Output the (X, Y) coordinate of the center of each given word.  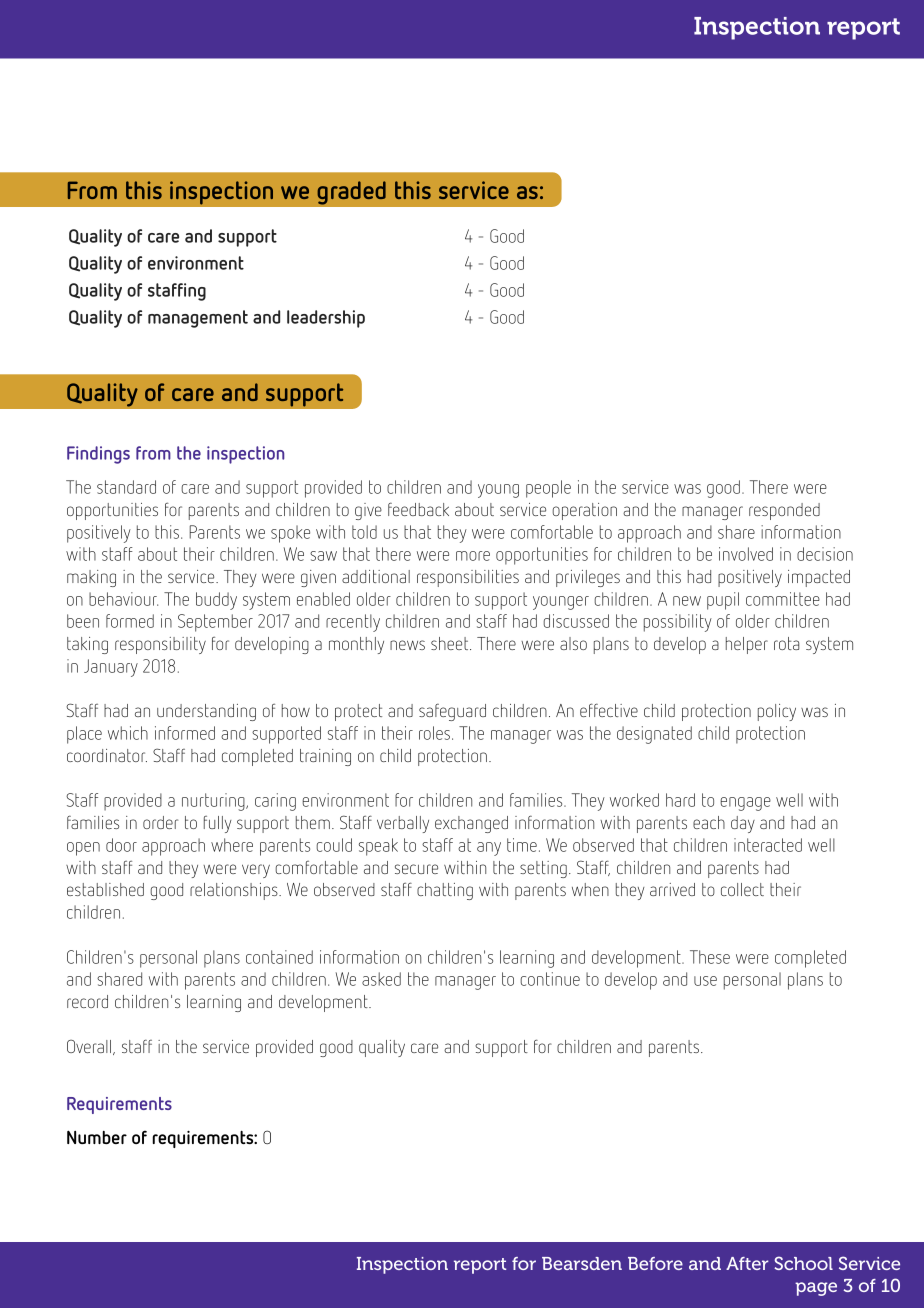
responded (784, 511)
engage (745, 804)
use (705, 981)
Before (655, 1263)
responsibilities (468, 578)
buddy (216, 601)
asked (381, 979)
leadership (326, 319)
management (198, 319)
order (160, 822)
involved (746, 554)
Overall (90, 1047)
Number (97, 1137)
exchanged (471, 824)
